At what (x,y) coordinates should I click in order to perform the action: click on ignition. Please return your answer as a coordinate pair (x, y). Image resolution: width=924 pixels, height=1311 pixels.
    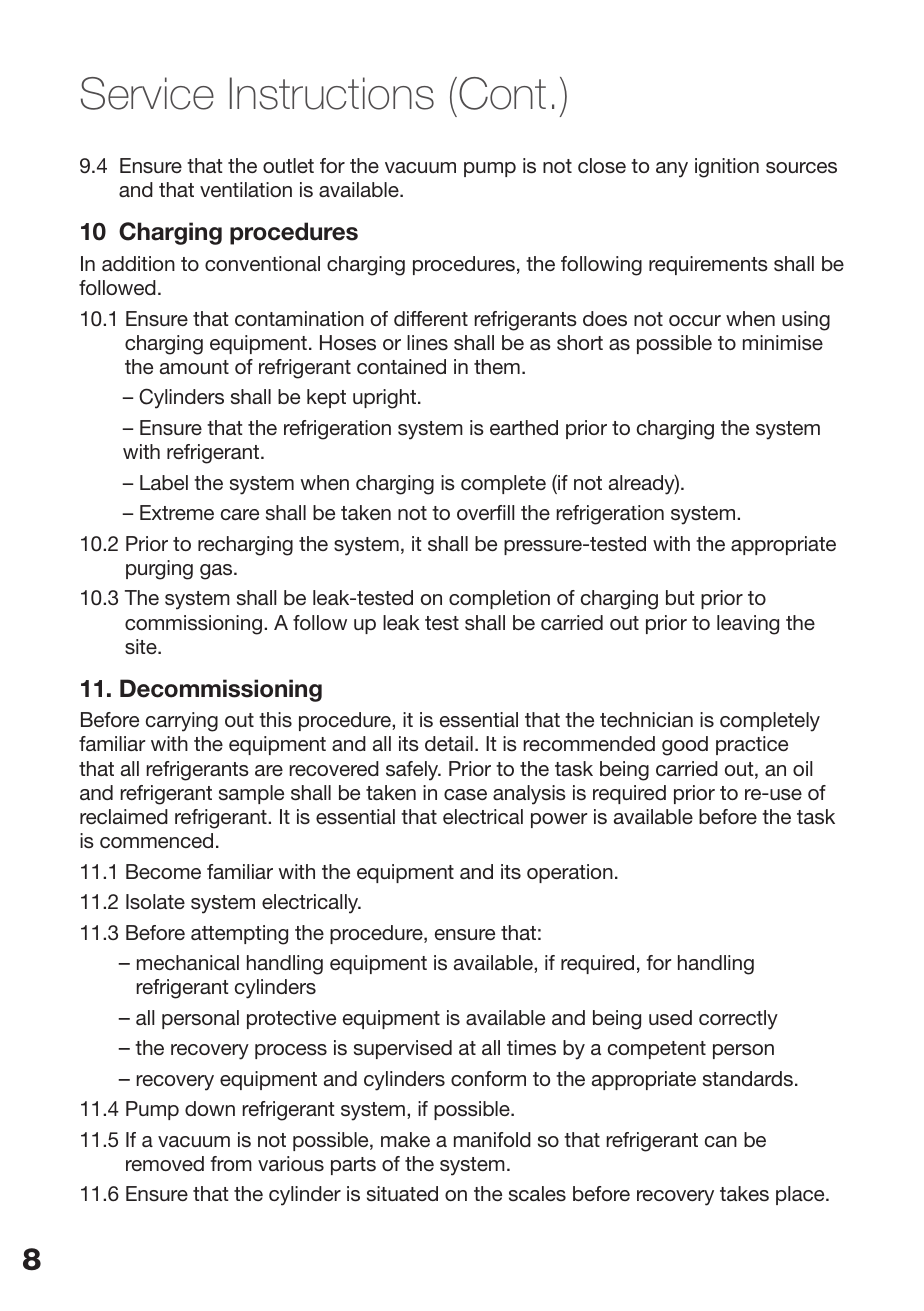
    Looking at the image, I should click on (727, 168).
